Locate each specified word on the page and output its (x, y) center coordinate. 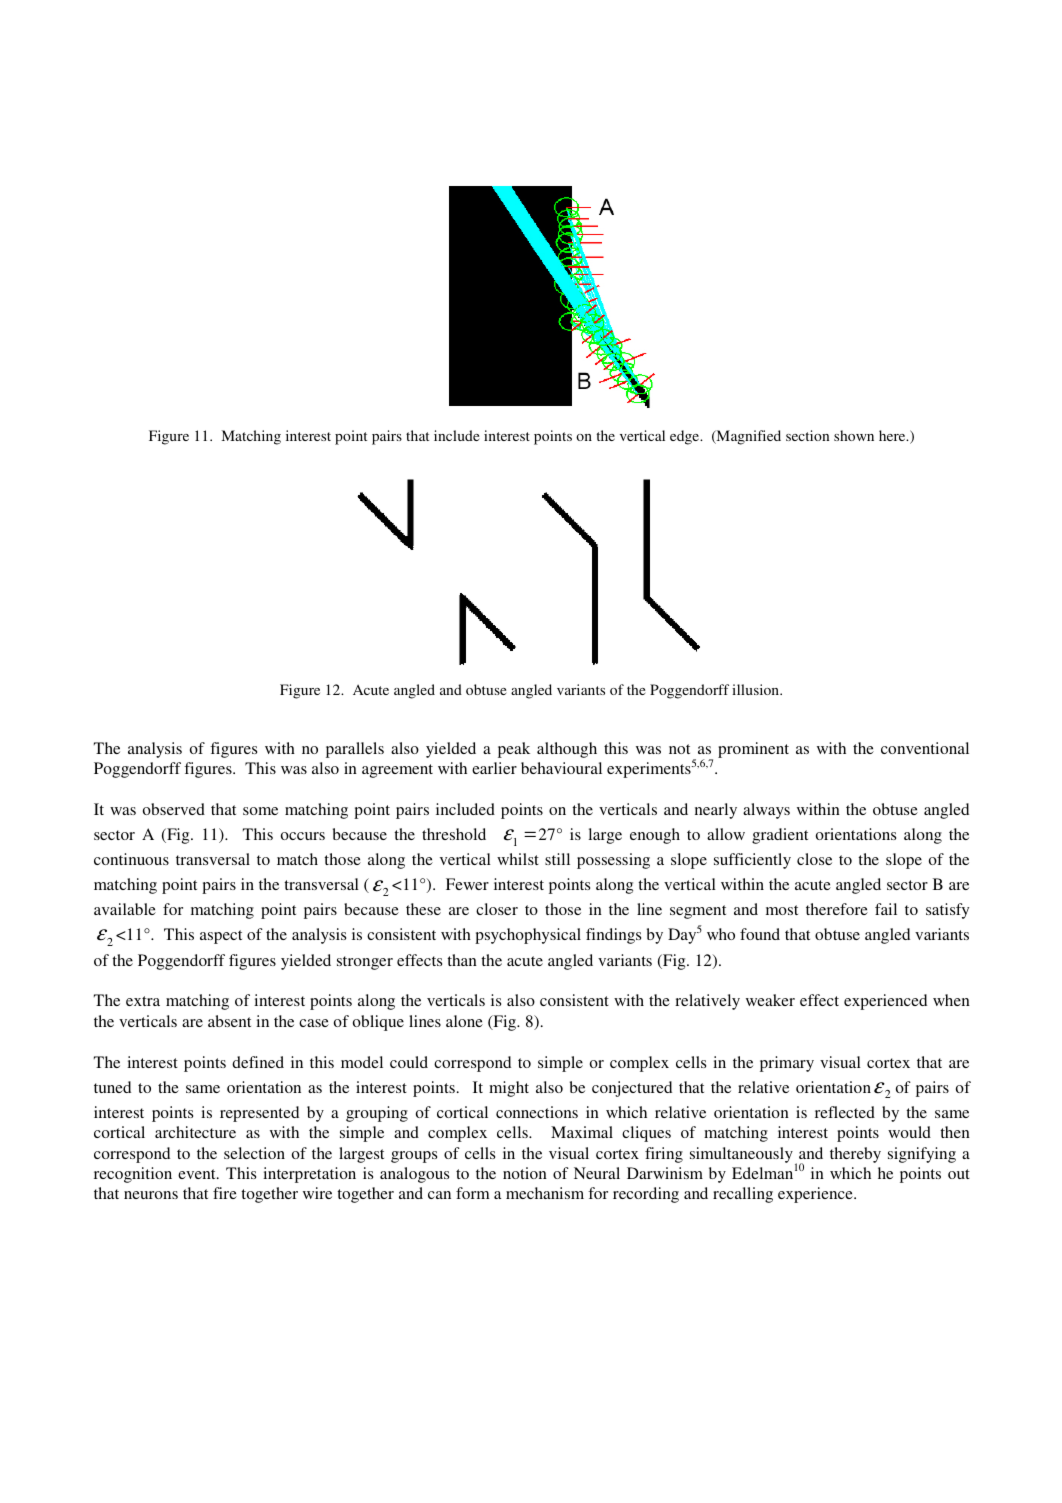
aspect (221, 937)
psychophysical (528, 936)
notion (525, 1173)
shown (854, 435)
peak (514, 750)
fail (886, 909)
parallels (355, 750)
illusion (757, 689)
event (198, 1174)
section (807, 435)
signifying (922, 1155)
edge (686, 437)
